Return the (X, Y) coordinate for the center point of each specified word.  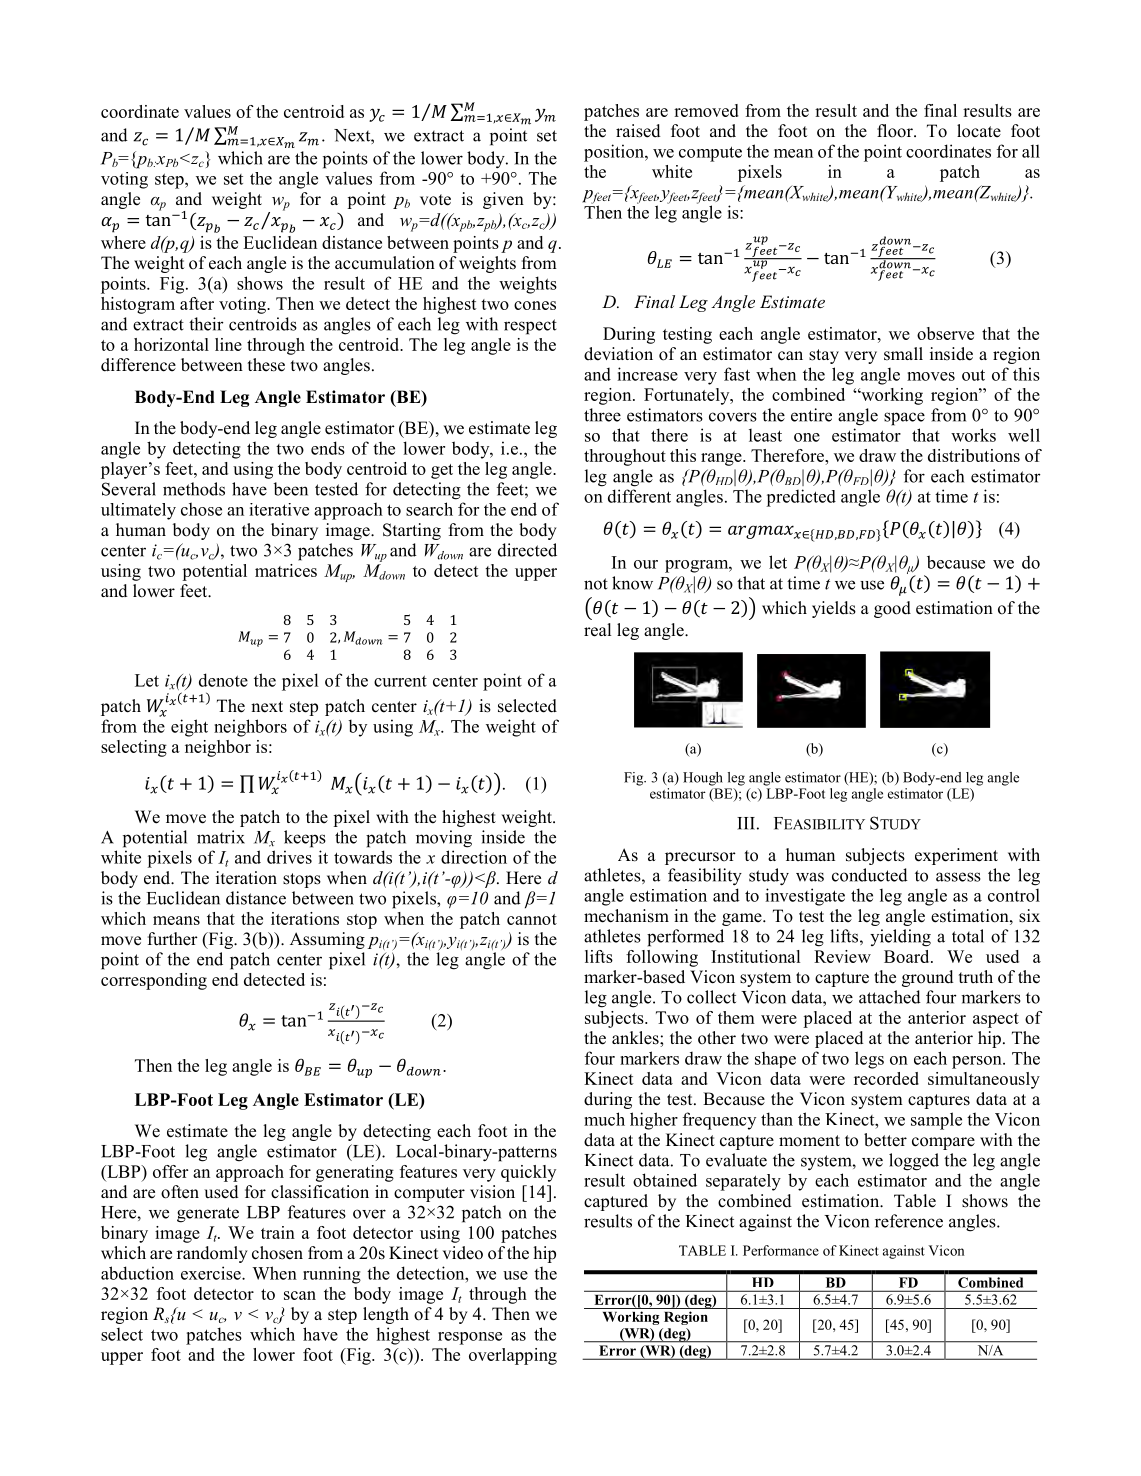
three (602, 415)
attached (890, 997)
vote (435, 200)
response (470, 1338)
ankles (636, 1038)
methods (194, 489)
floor (896, 131)
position (615, 153)
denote (223, 680)
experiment (956, 856)
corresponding (154, 981)
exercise (212, 1273)
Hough (703, 779)
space (904, 419)
